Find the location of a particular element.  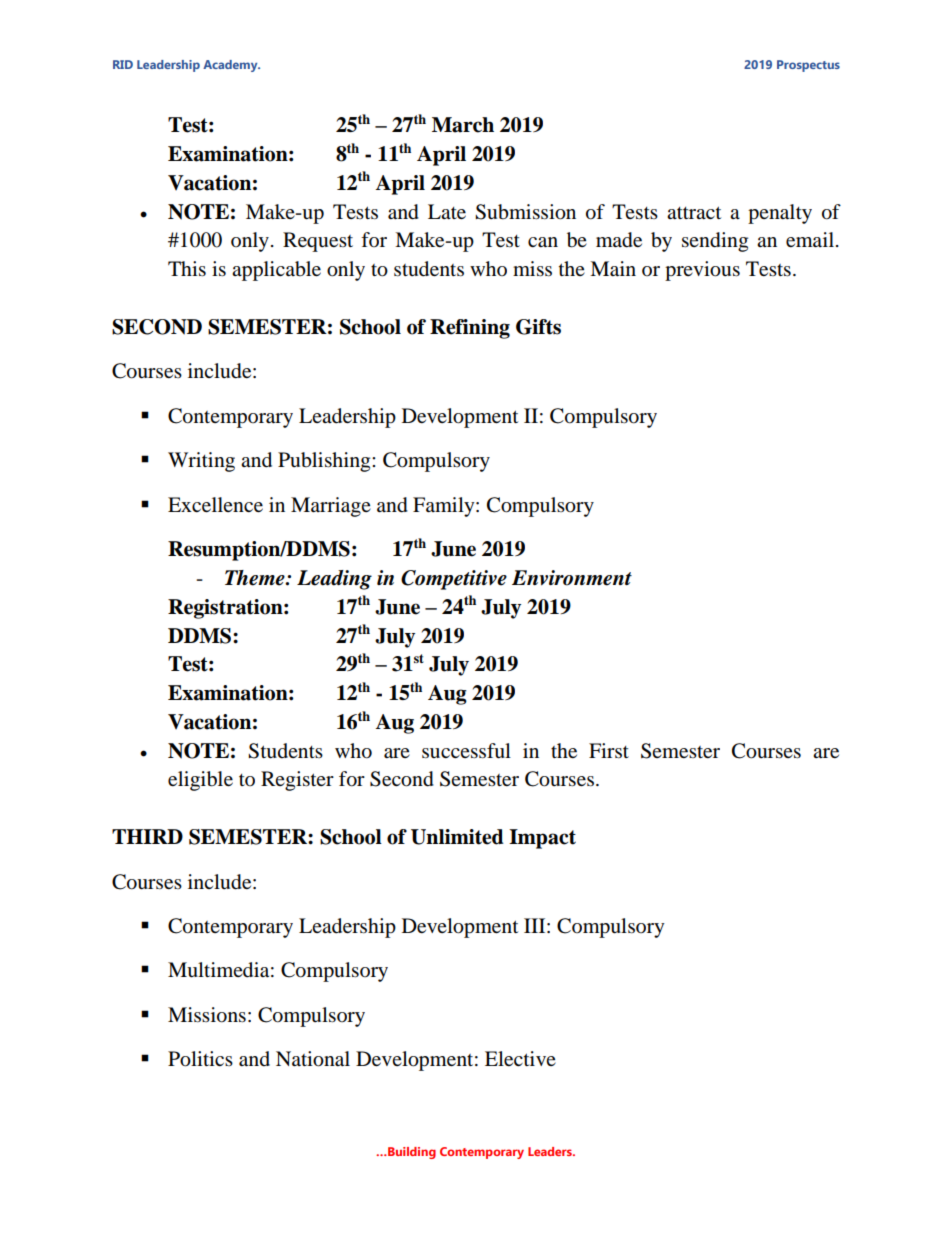

March is located at coordinates (463, 125).
